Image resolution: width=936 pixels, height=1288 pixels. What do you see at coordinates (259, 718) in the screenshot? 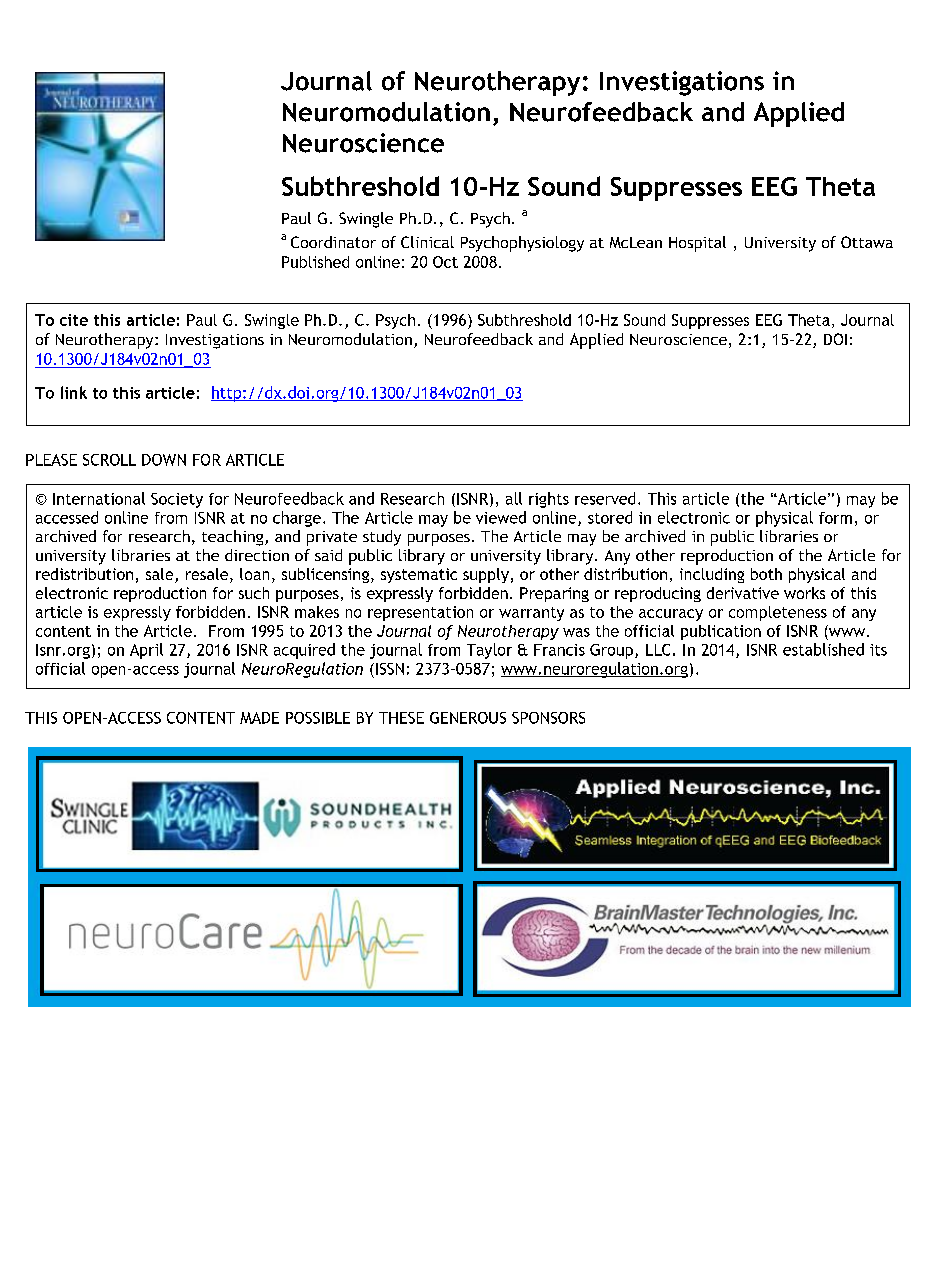
I see `MADE` at bounding box center [259, 718].
